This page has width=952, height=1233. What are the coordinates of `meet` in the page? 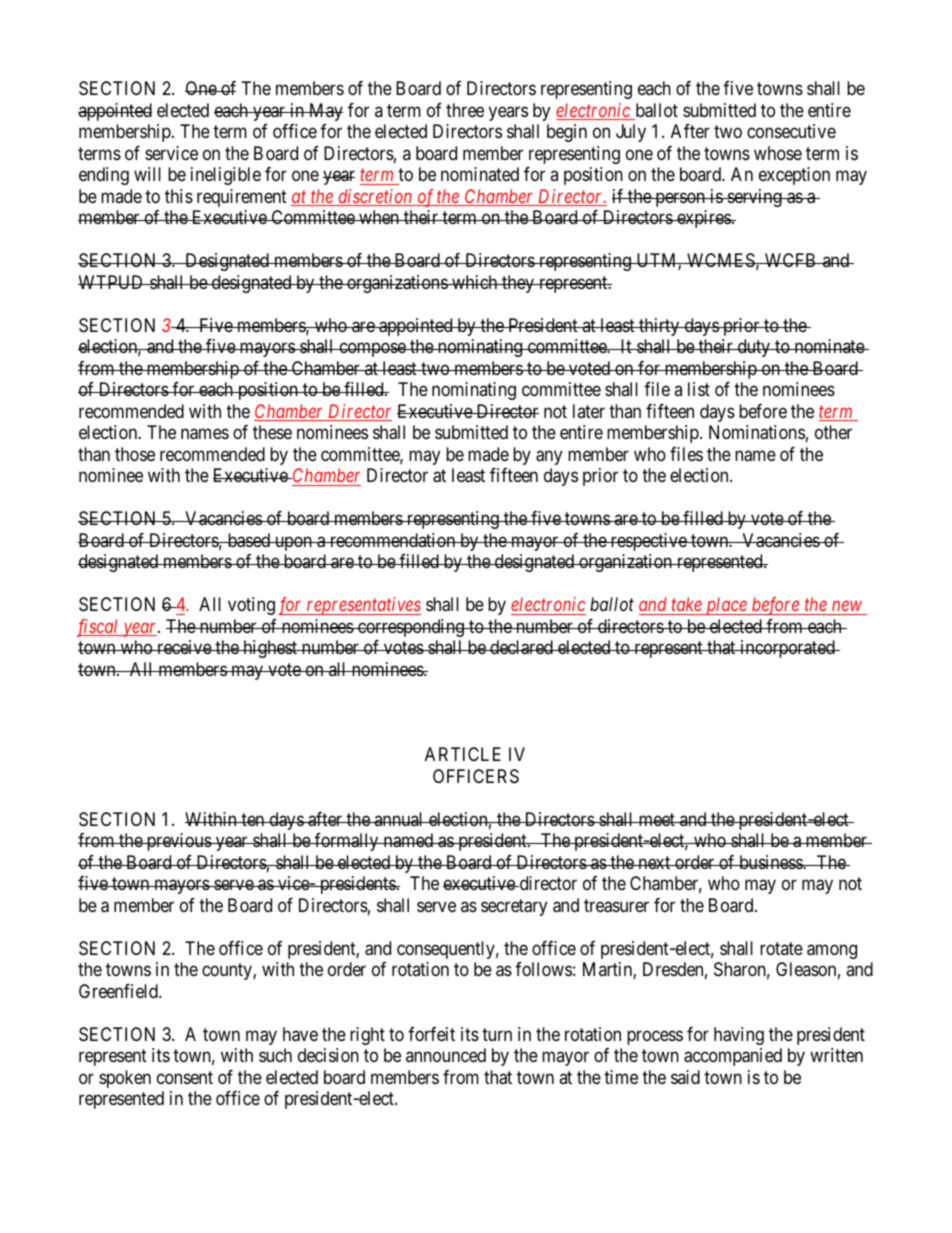 It's located at (656, 819).
